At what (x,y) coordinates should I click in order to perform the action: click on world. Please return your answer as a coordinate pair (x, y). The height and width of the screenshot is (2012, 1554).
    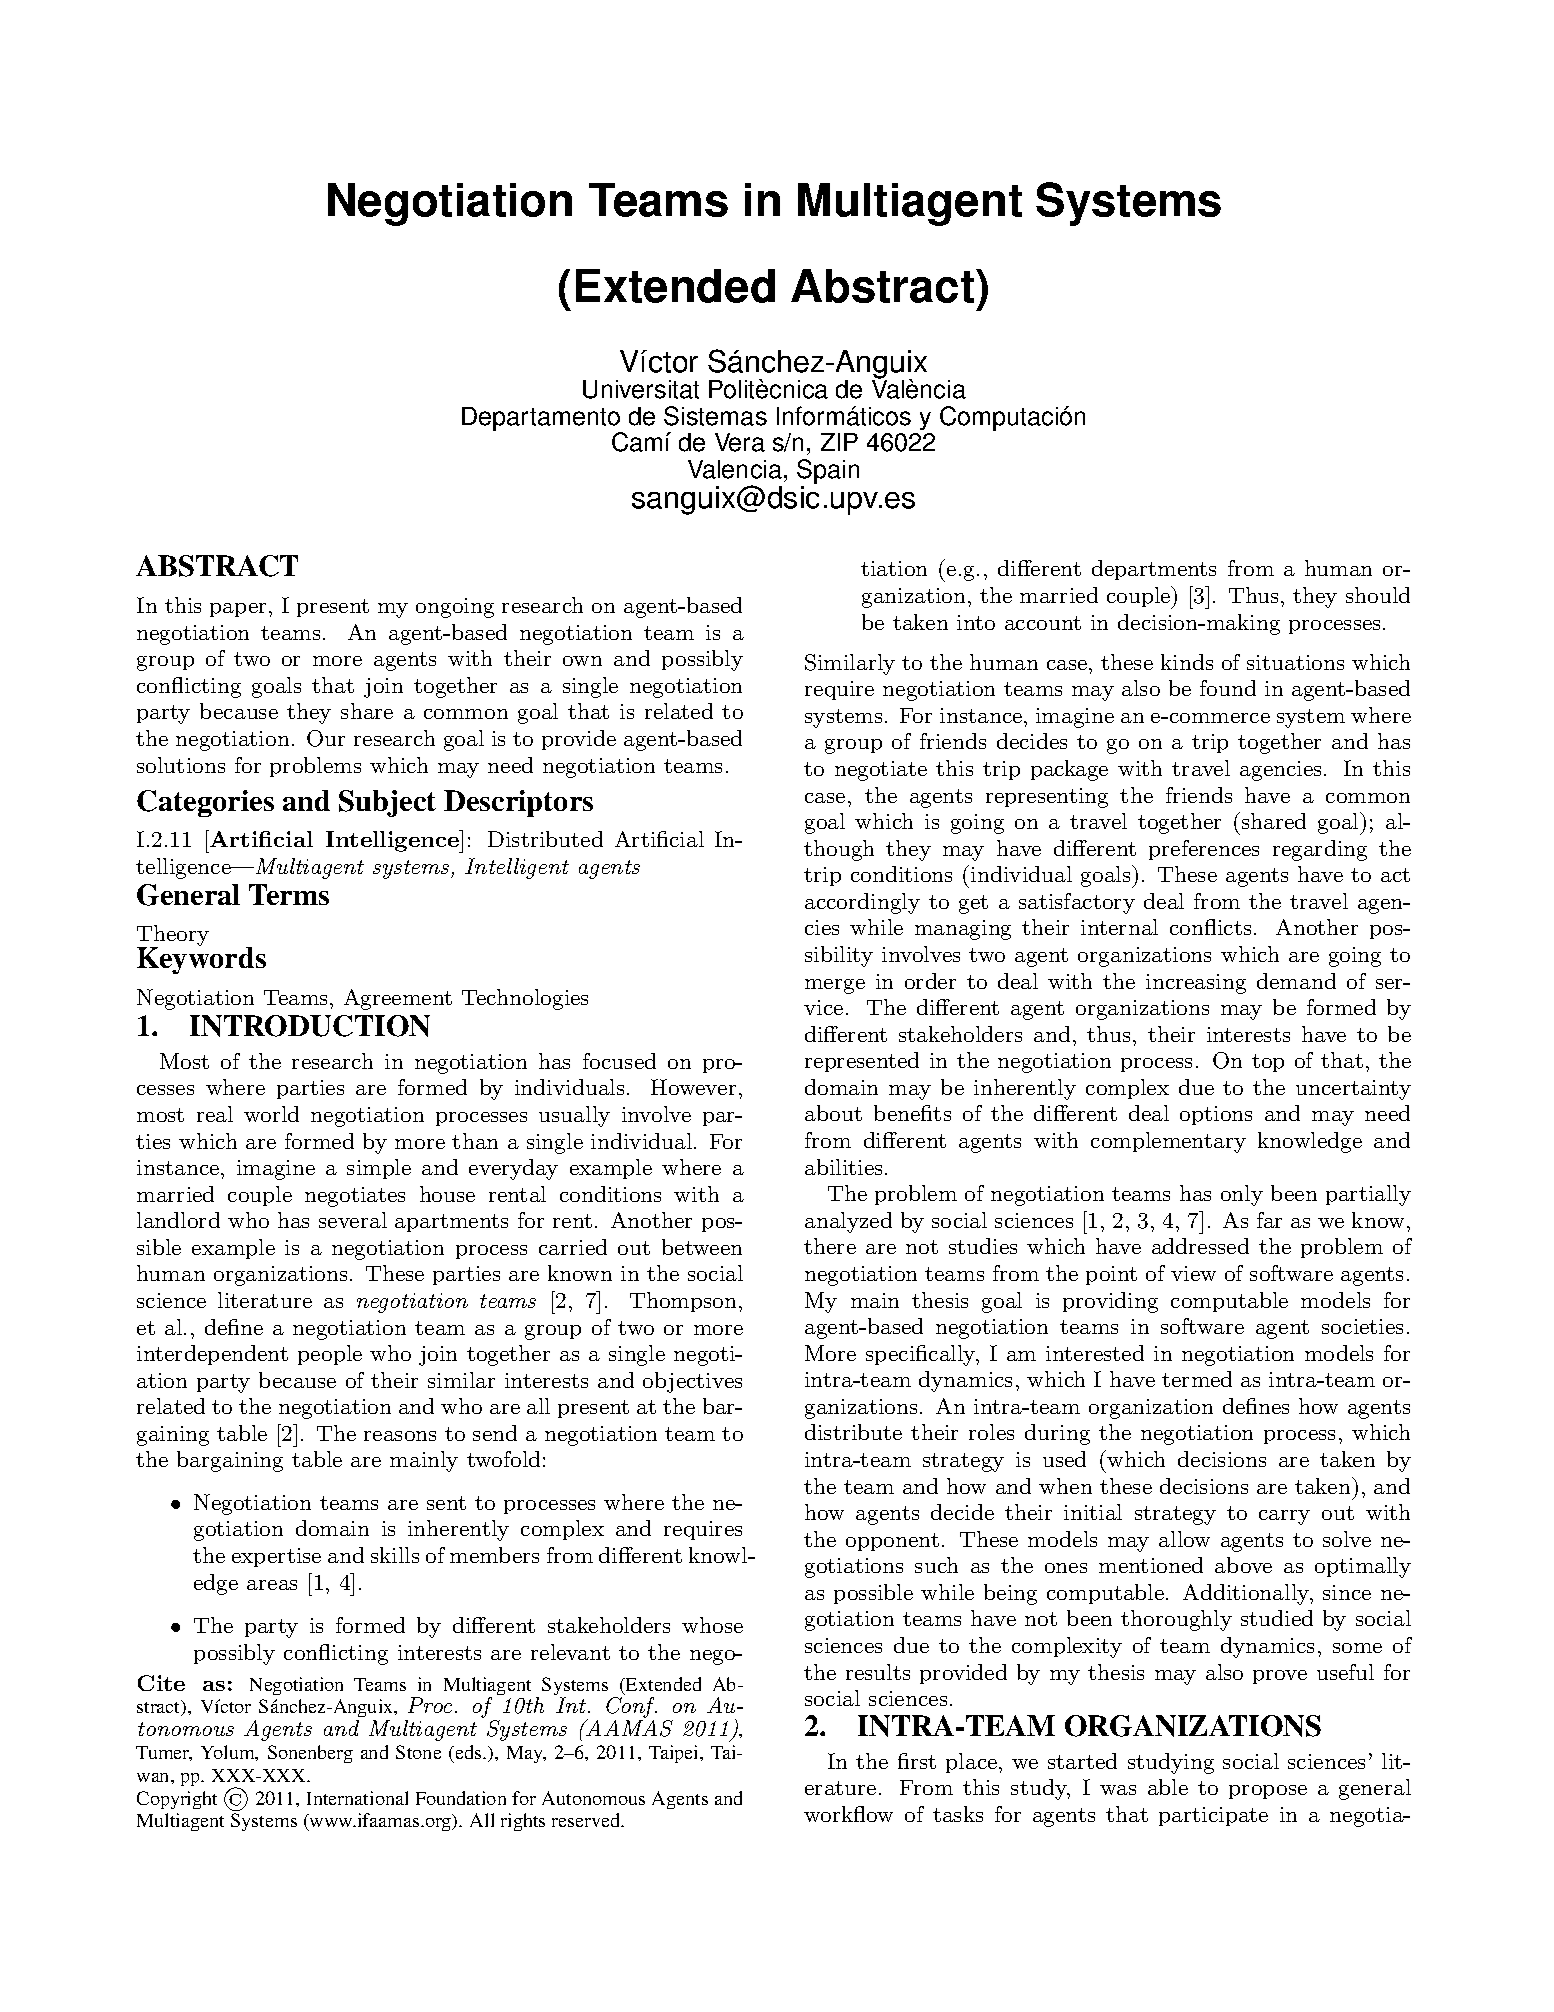
    Looking at the image, I should click on (271, 1114).
